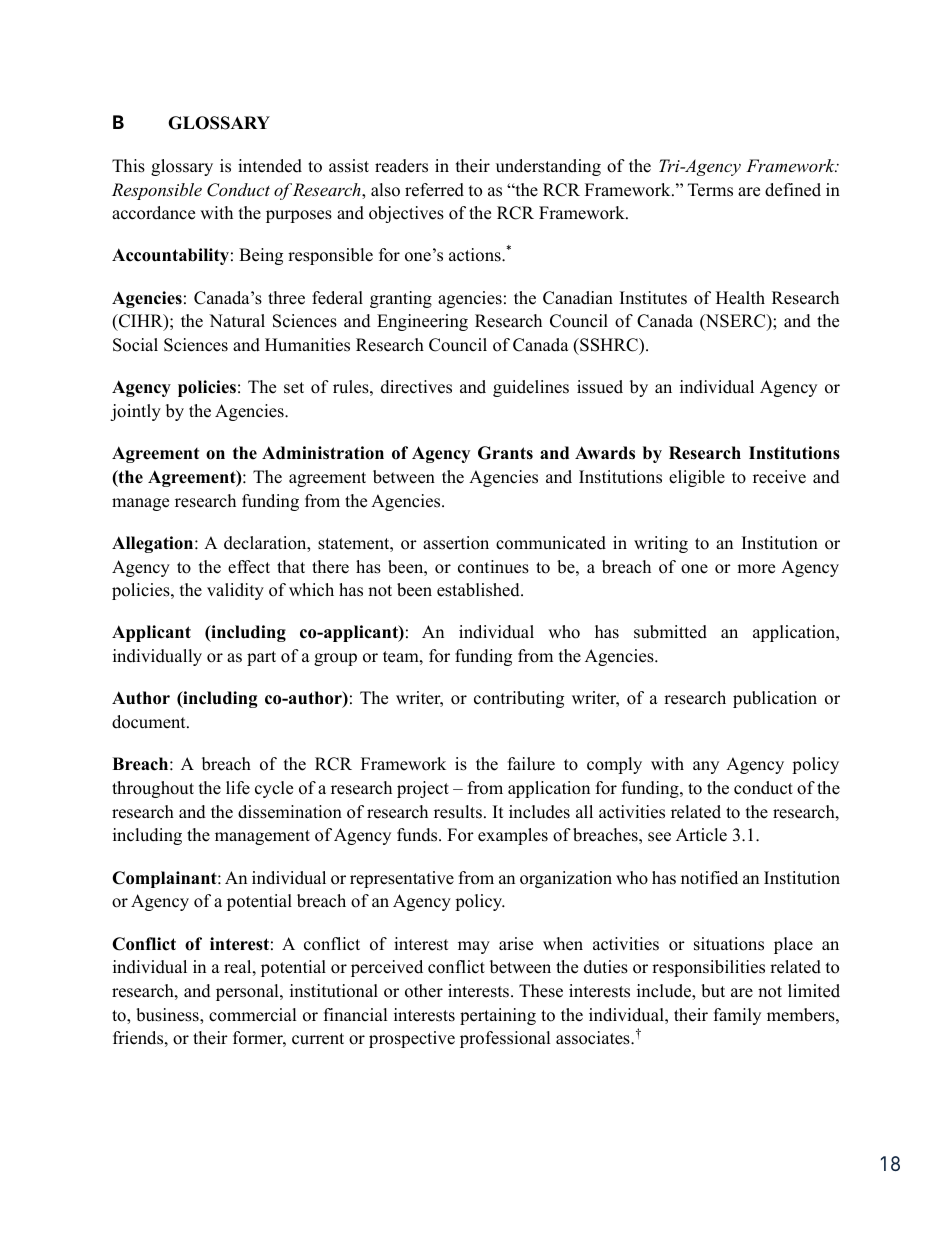 The width and height of the document is (952, 1233). What do you see at coordinates (756, 569) in the document?
I see `more` at bounding box center [756, 569].
